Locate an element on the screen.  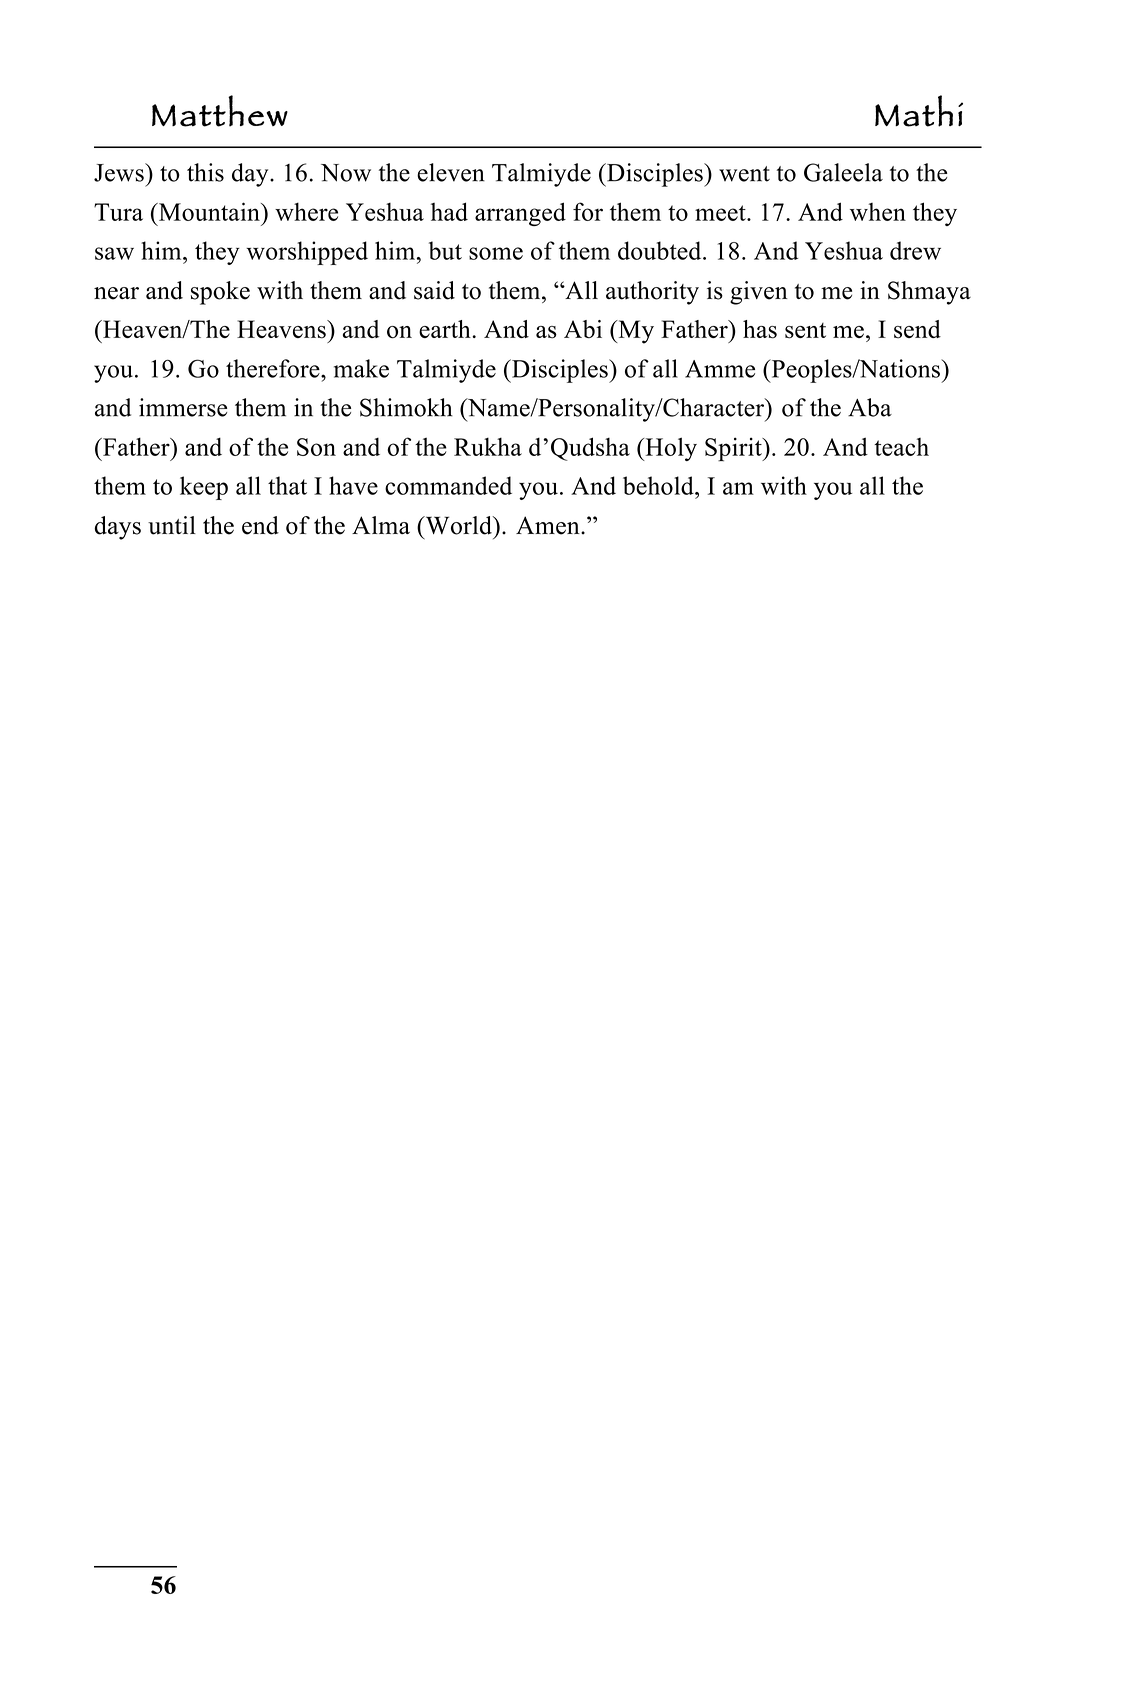
Abi is located at coordinates (583, 329).
